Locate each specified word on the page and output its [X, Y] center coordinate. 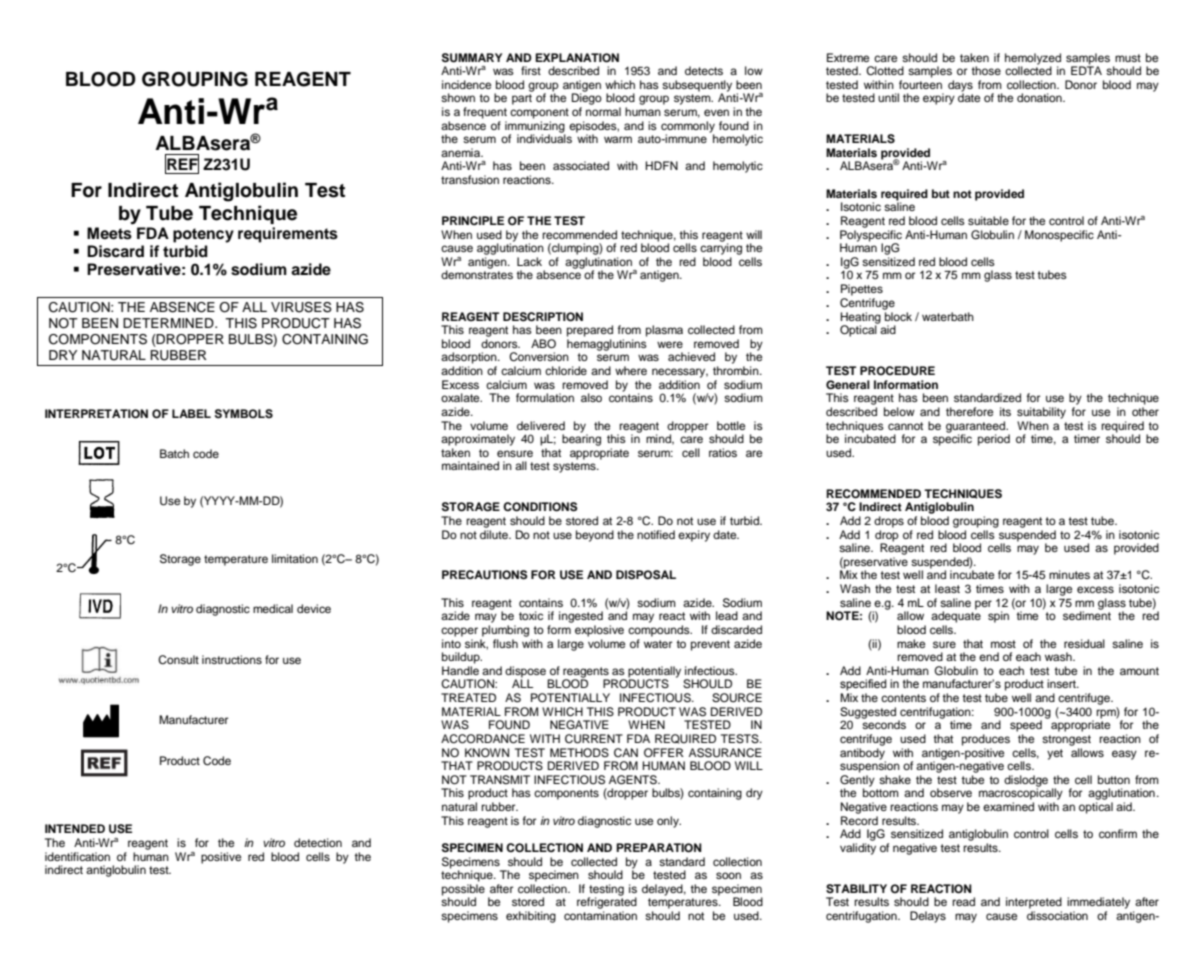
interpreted [1034, 903]
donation [1040, 97]
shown [458, 97]
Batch [174, 453]
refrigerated [607, 903]
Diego [587, 98]
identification [77, 856]
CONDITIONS [540, 507]
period [994, 440]
